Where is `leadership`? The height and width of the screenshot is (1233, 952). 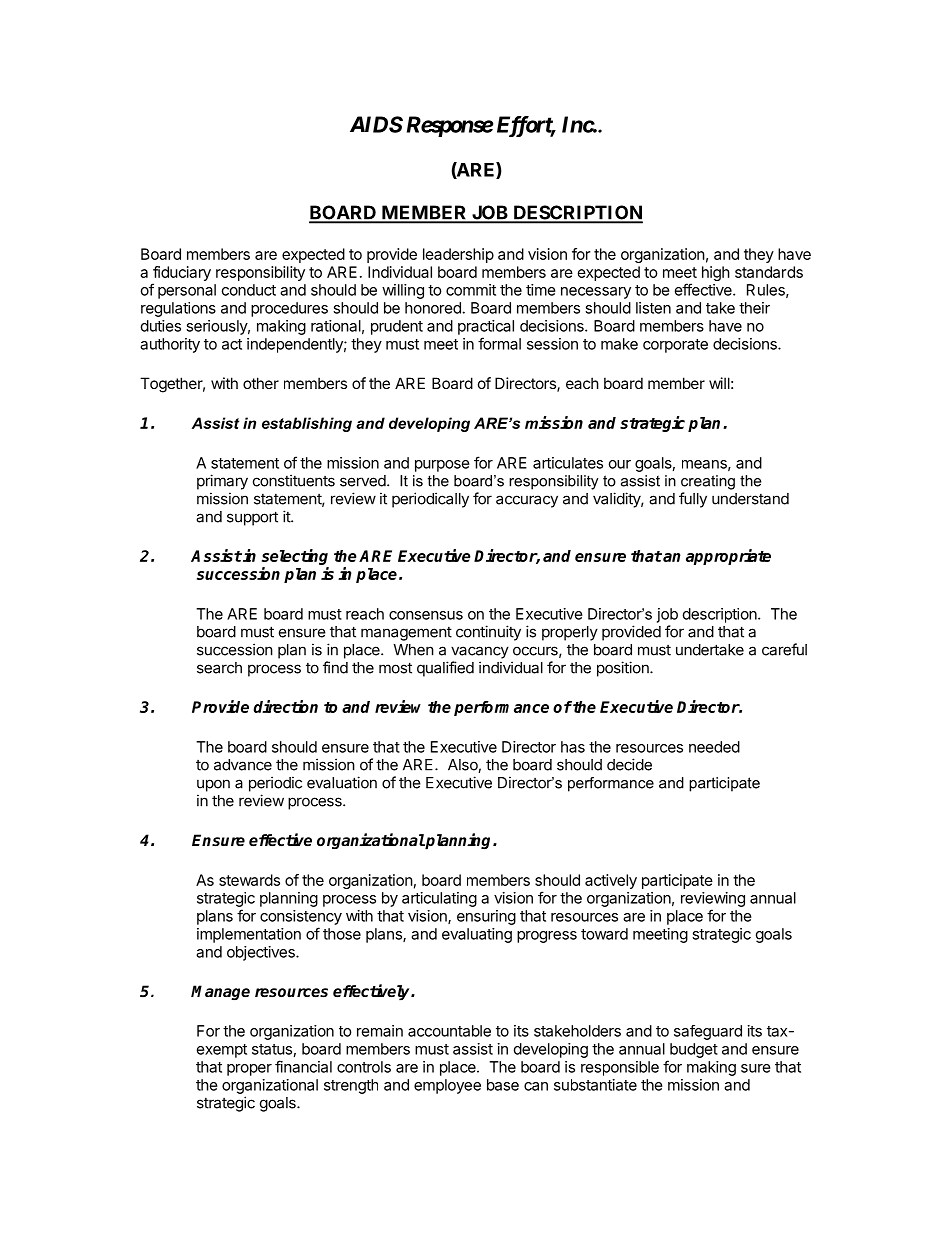
leadership is located at coordinates (458, 255).
